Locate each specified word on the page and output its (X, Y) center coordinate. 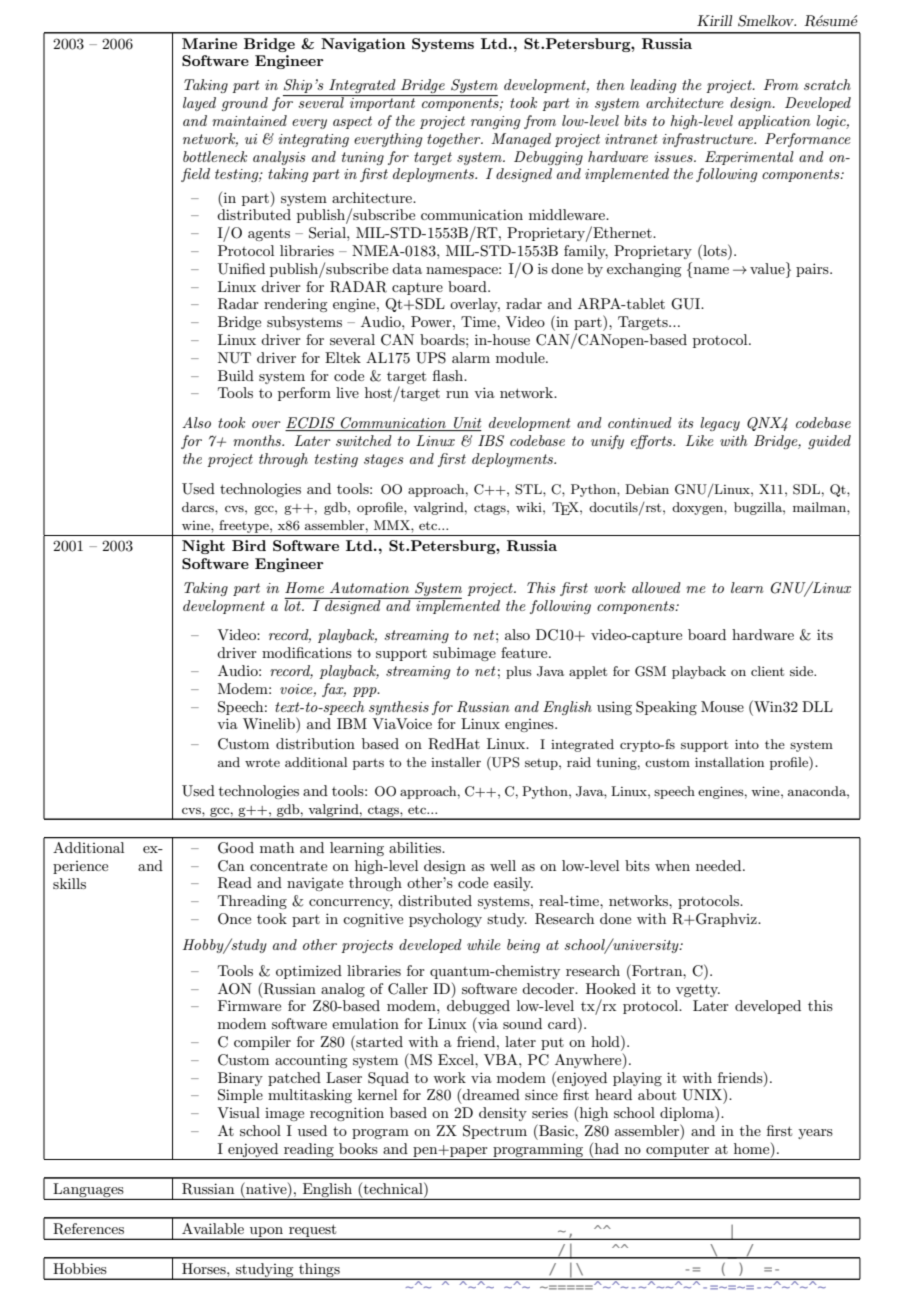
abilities (416, 847)
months (258, 440)
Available (213, 1228)
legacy (720, 424)
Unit (467, 424)
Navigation (363, 45)
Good (236, 847)
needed (720, 865)
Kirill (714, 20)
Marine (209, 43)
